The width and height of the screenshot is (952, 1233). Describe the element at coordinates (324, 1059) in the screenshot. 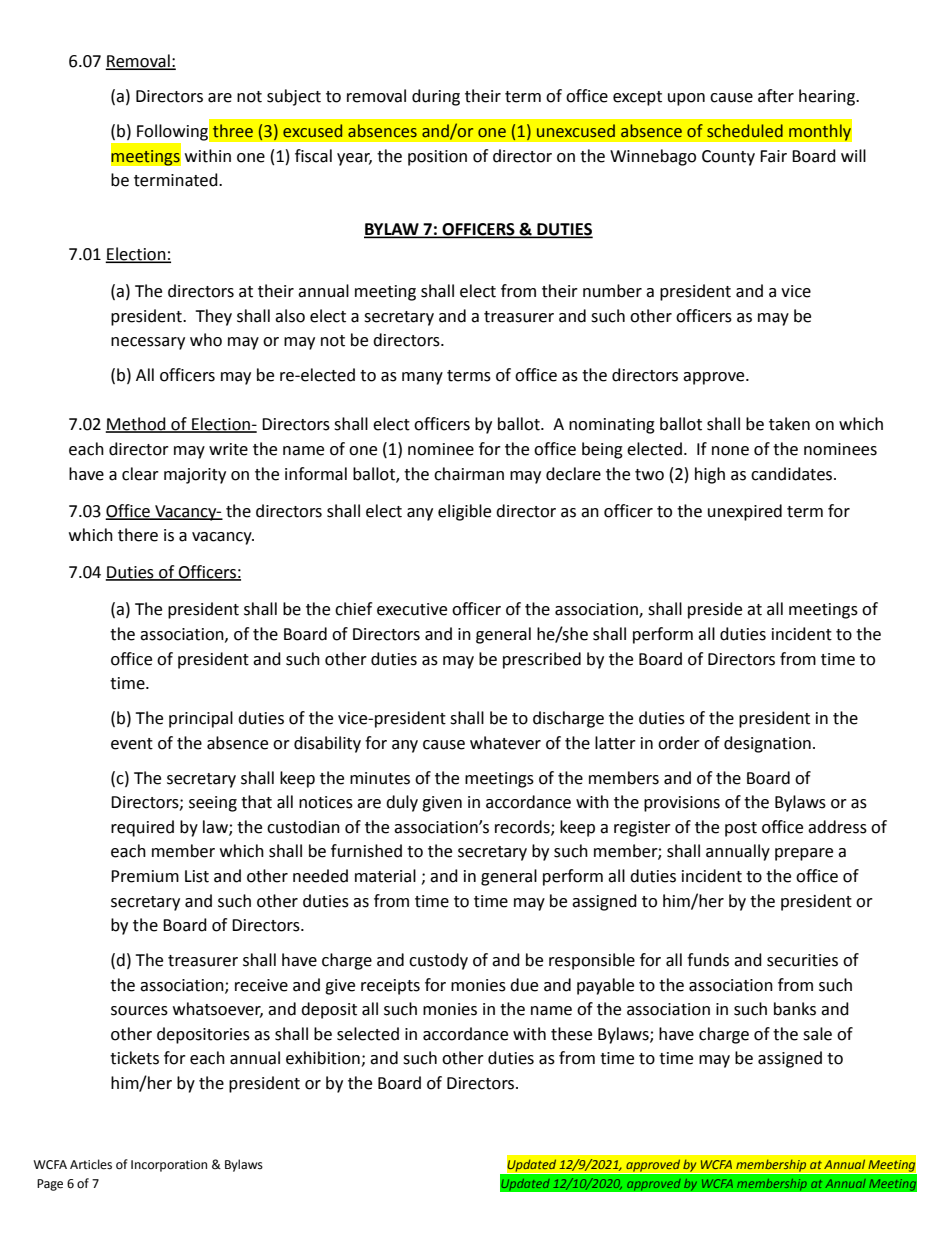

I see `exhibition` at that location.
